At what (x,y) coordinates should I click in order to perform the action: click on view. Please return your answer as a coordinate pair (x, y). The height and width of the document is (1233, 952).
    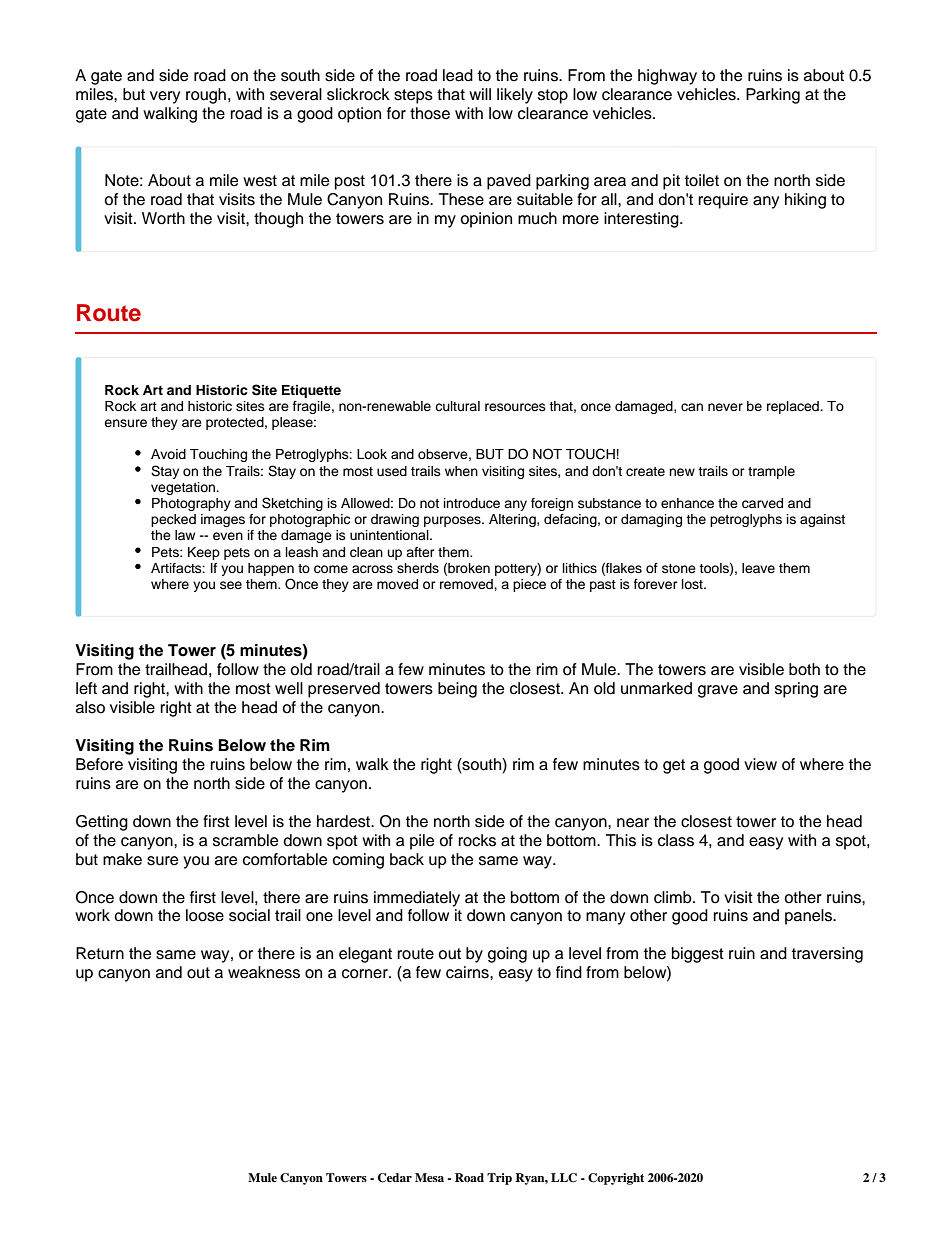
    Looking at the image, I should click on (760, 764).
